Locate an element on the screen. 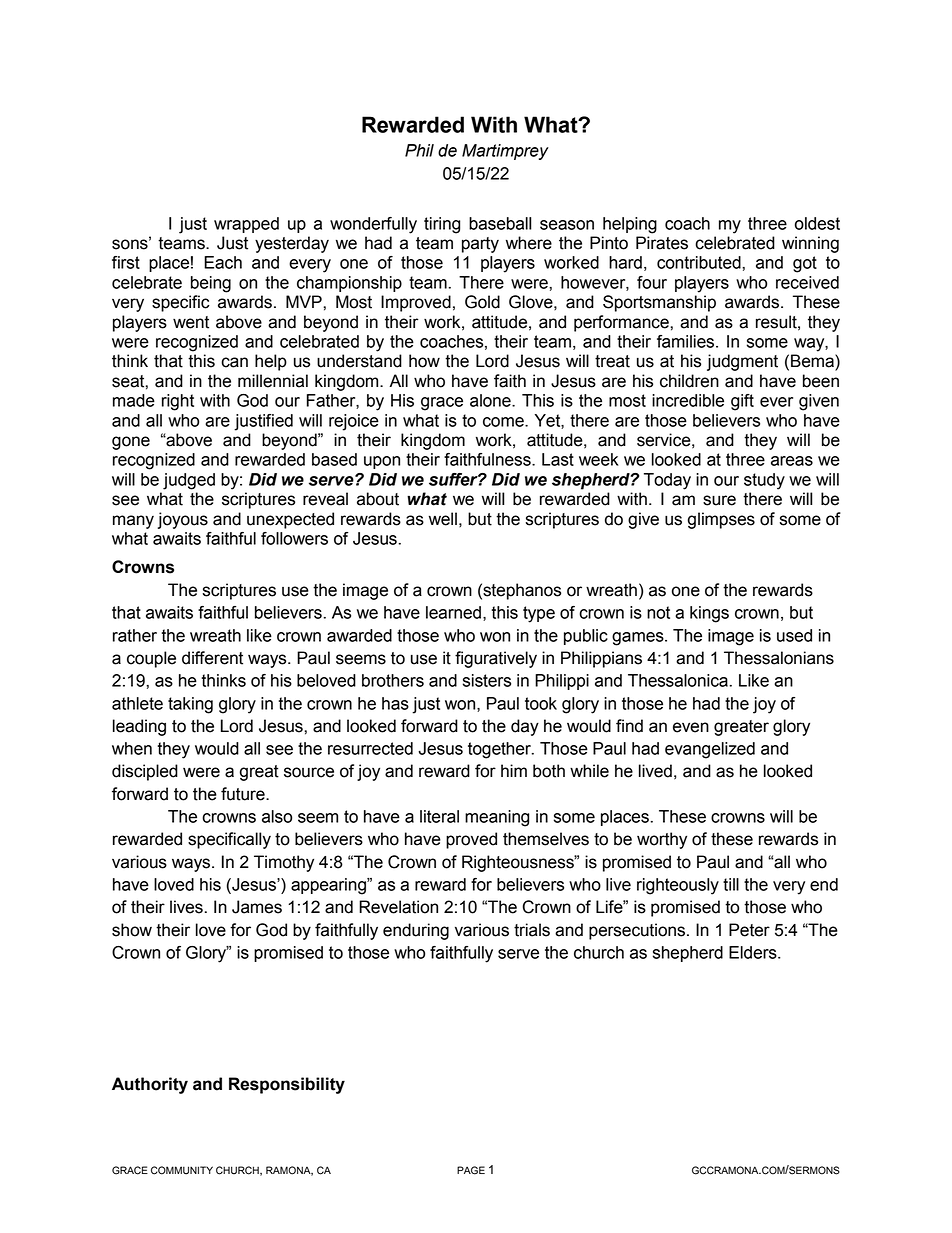 The height and width of the screenshot is (1233, 952). COMMUNITY is located at coordinates (182, 1170).
